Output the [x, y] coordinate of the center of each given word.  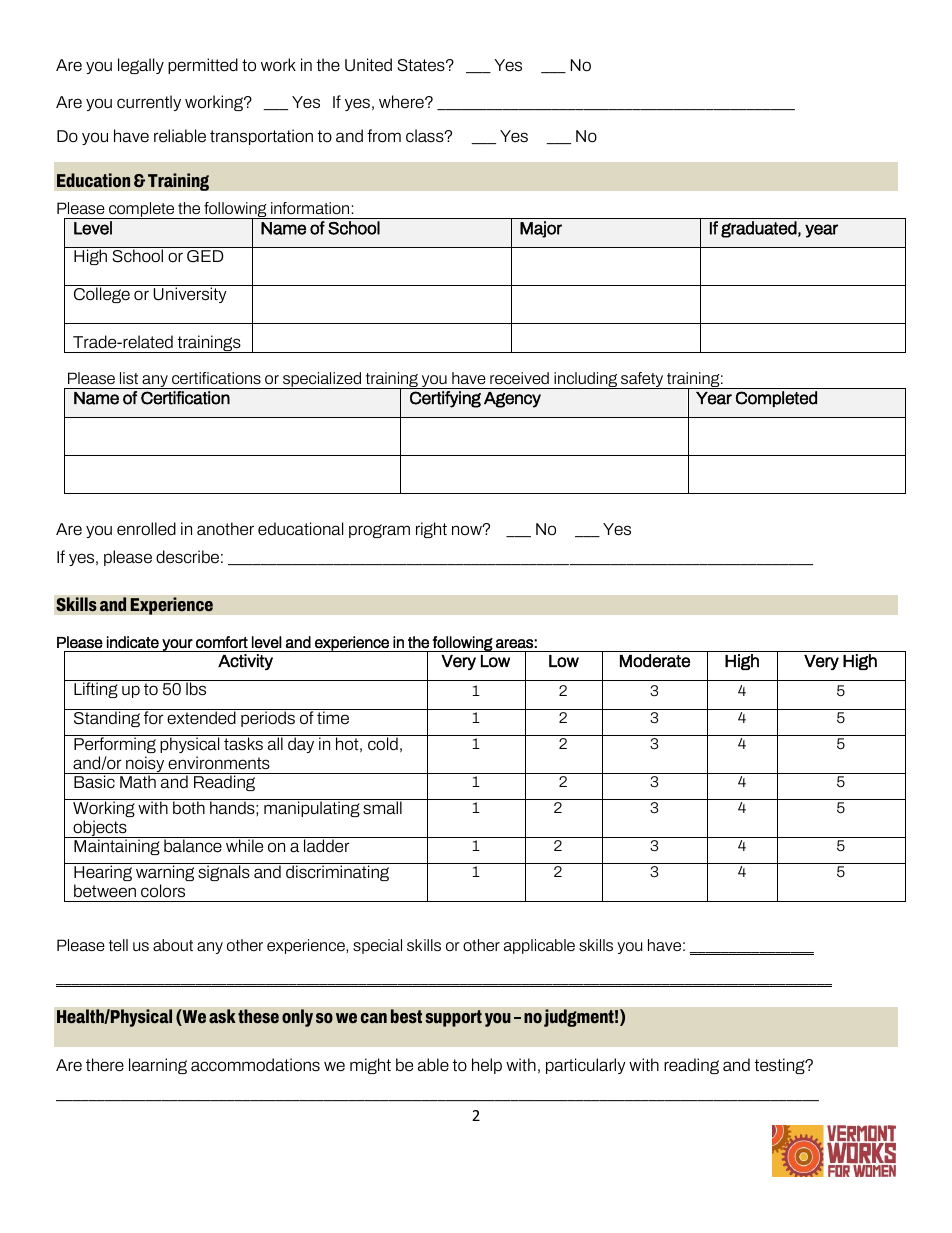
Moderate [655, 661]
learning [158, 1066]
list [129, 378]
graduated [759, 229]
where [402, 102]
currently [149, 103]
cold [383, 744]
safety [642, 380]
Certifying [445, 399]
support [453, 1018]
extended [201, 718]
